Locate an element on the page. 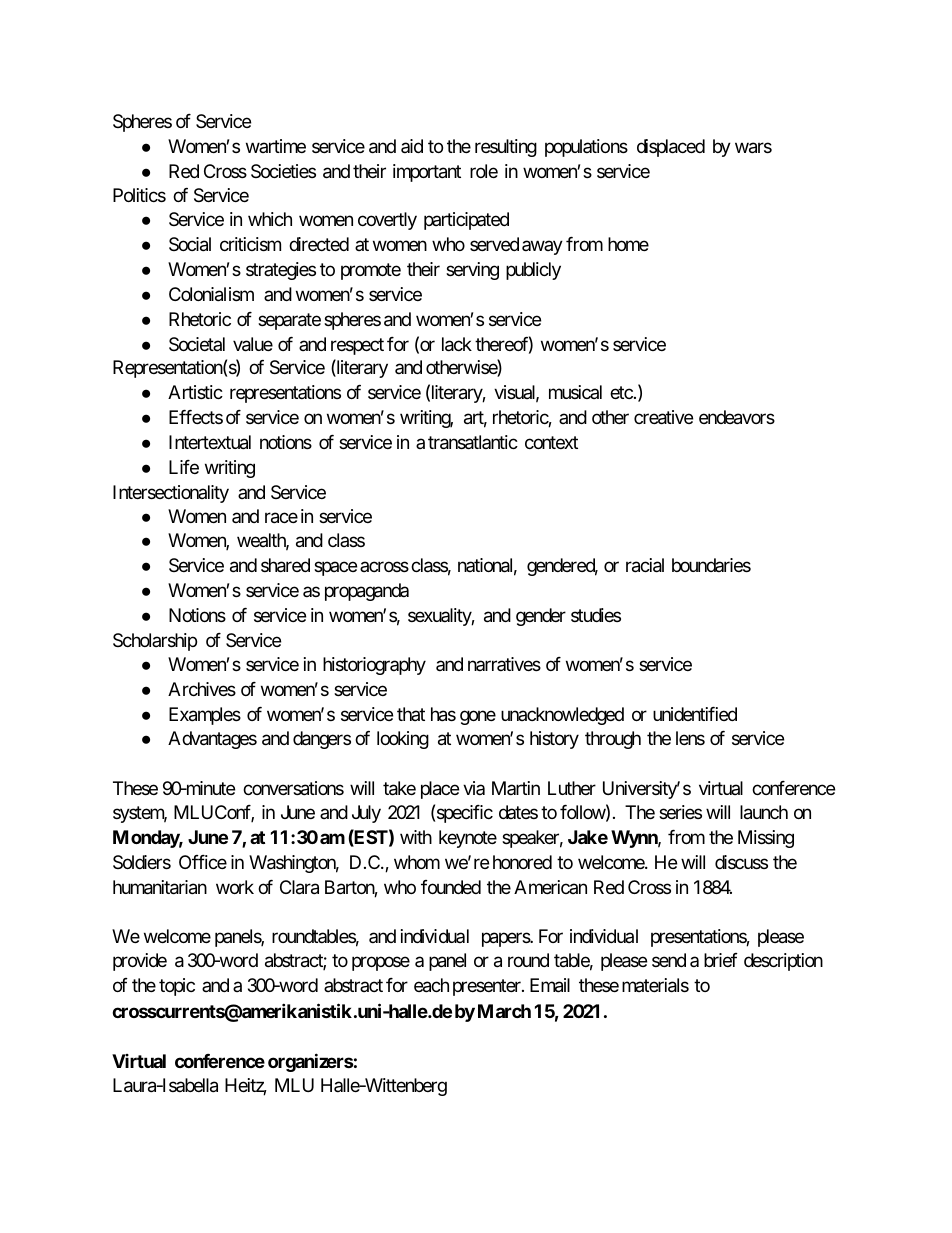 This document has height=1233, width=952. Advantages is located at coordinates (212, 740).
